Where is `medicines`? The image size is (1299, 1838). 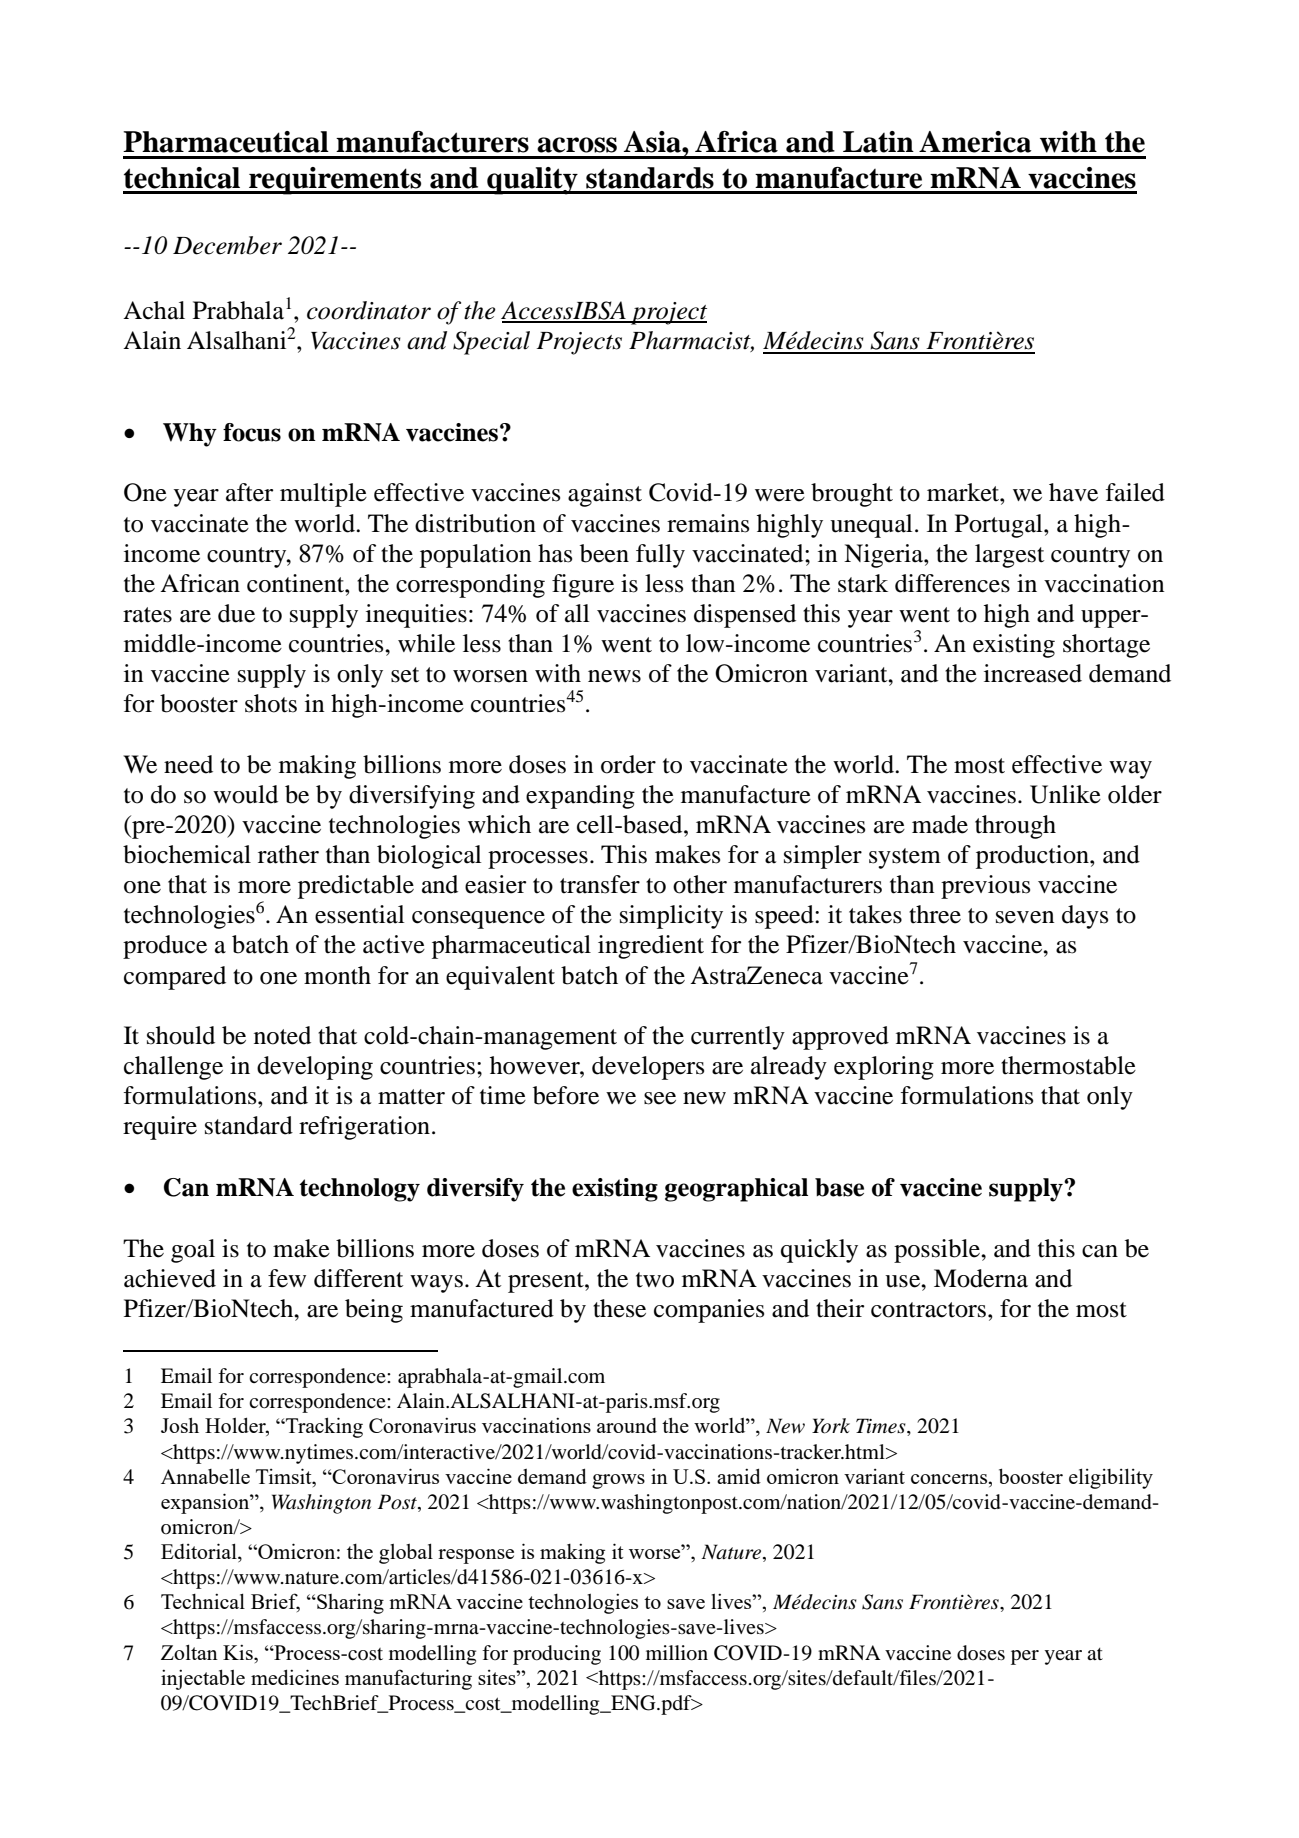 medicines is located at coordinates (295, 1677).
